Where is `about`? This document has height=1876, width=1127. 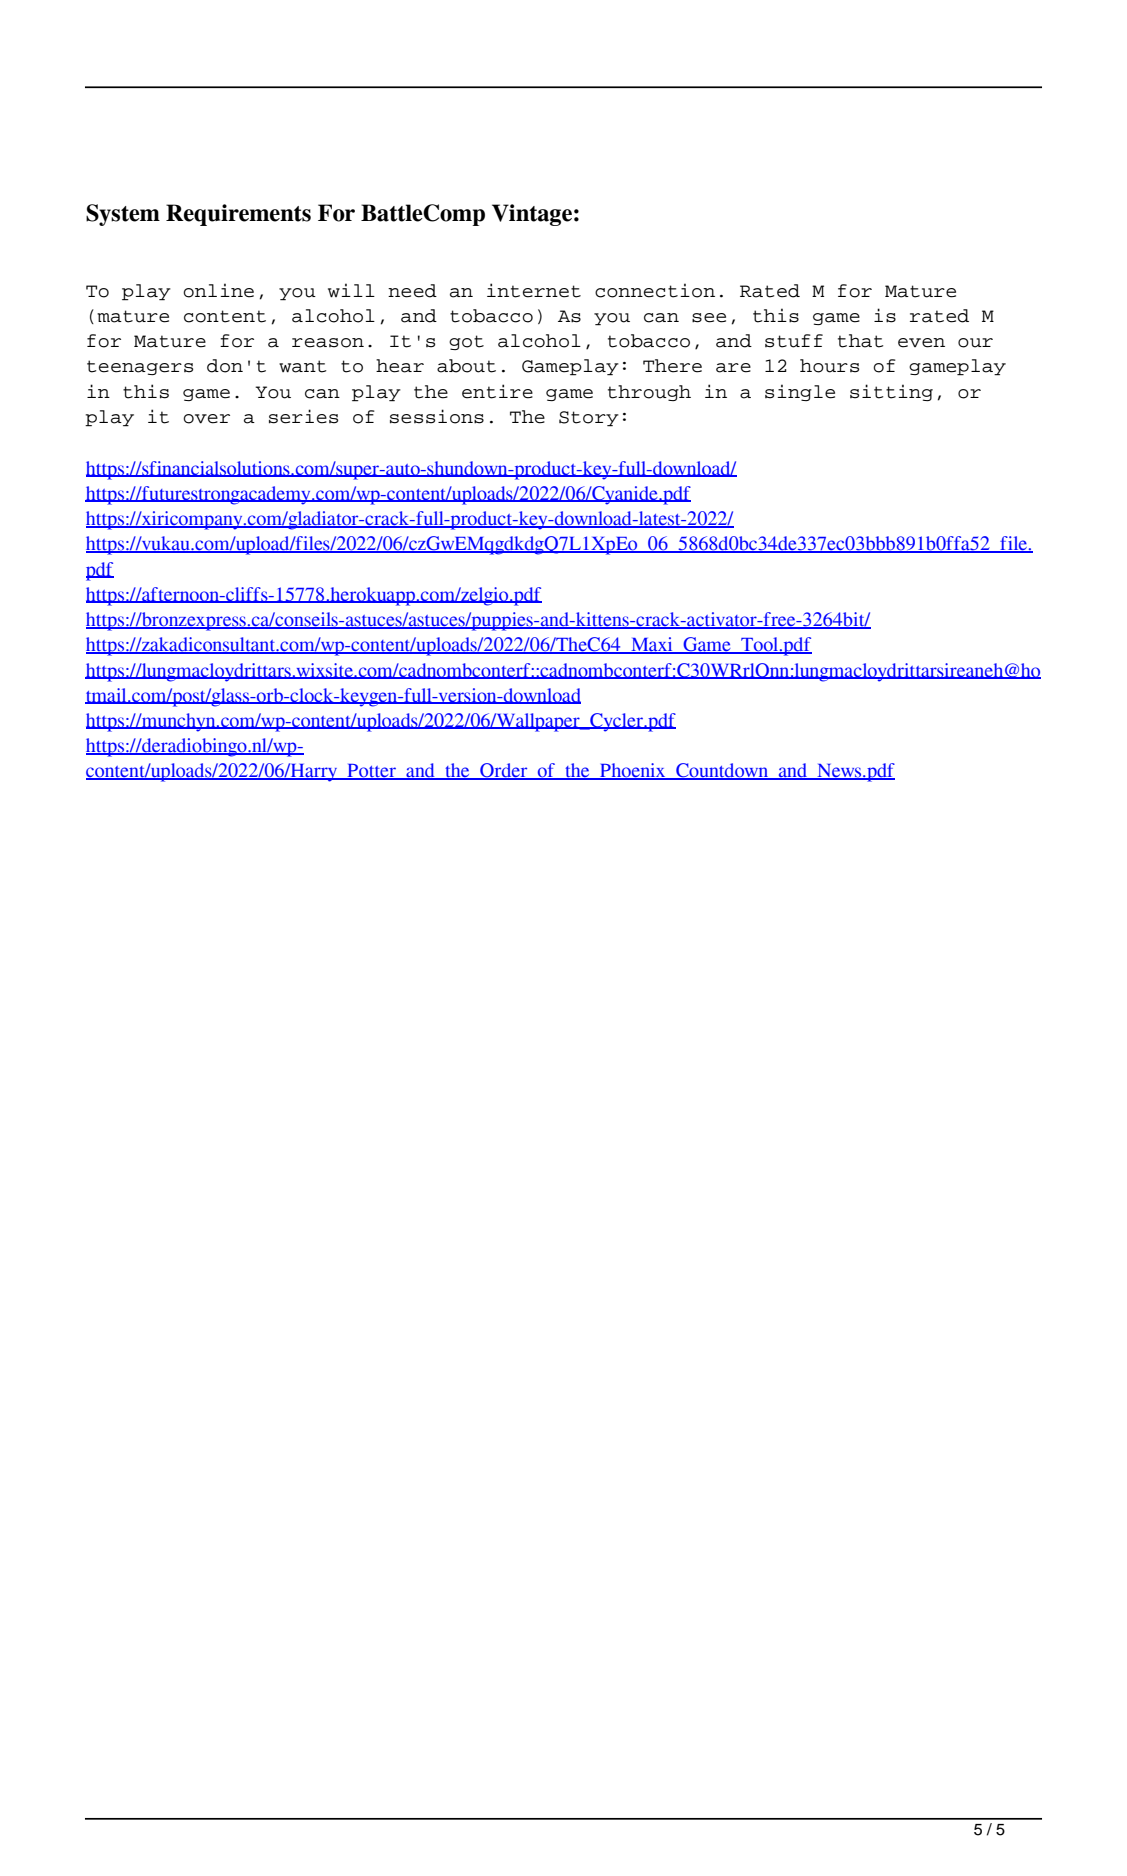
about is located at coordinates (466, 366).
